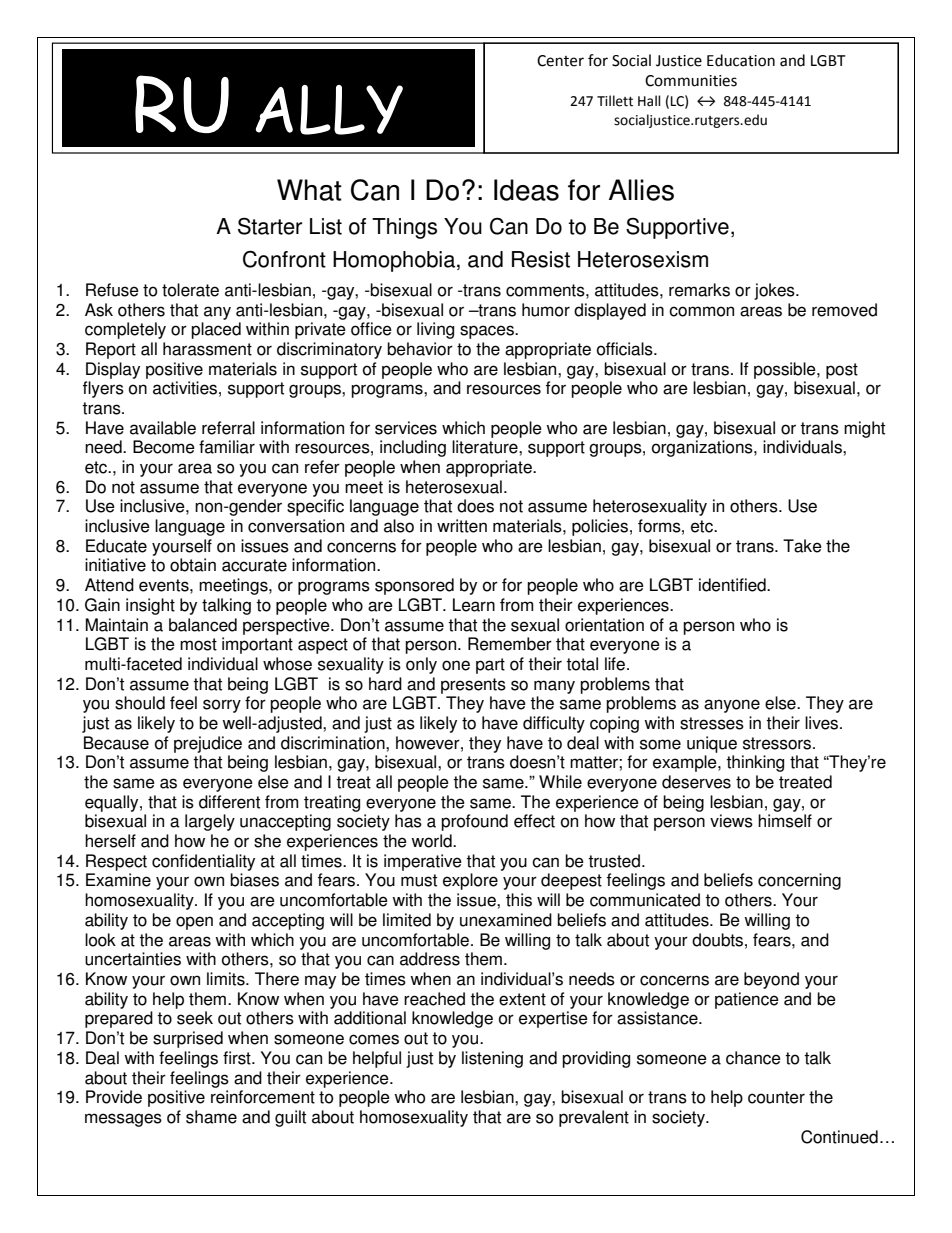 The image size is (952, 1233). I want to click on shame, so click(211, 1117).
